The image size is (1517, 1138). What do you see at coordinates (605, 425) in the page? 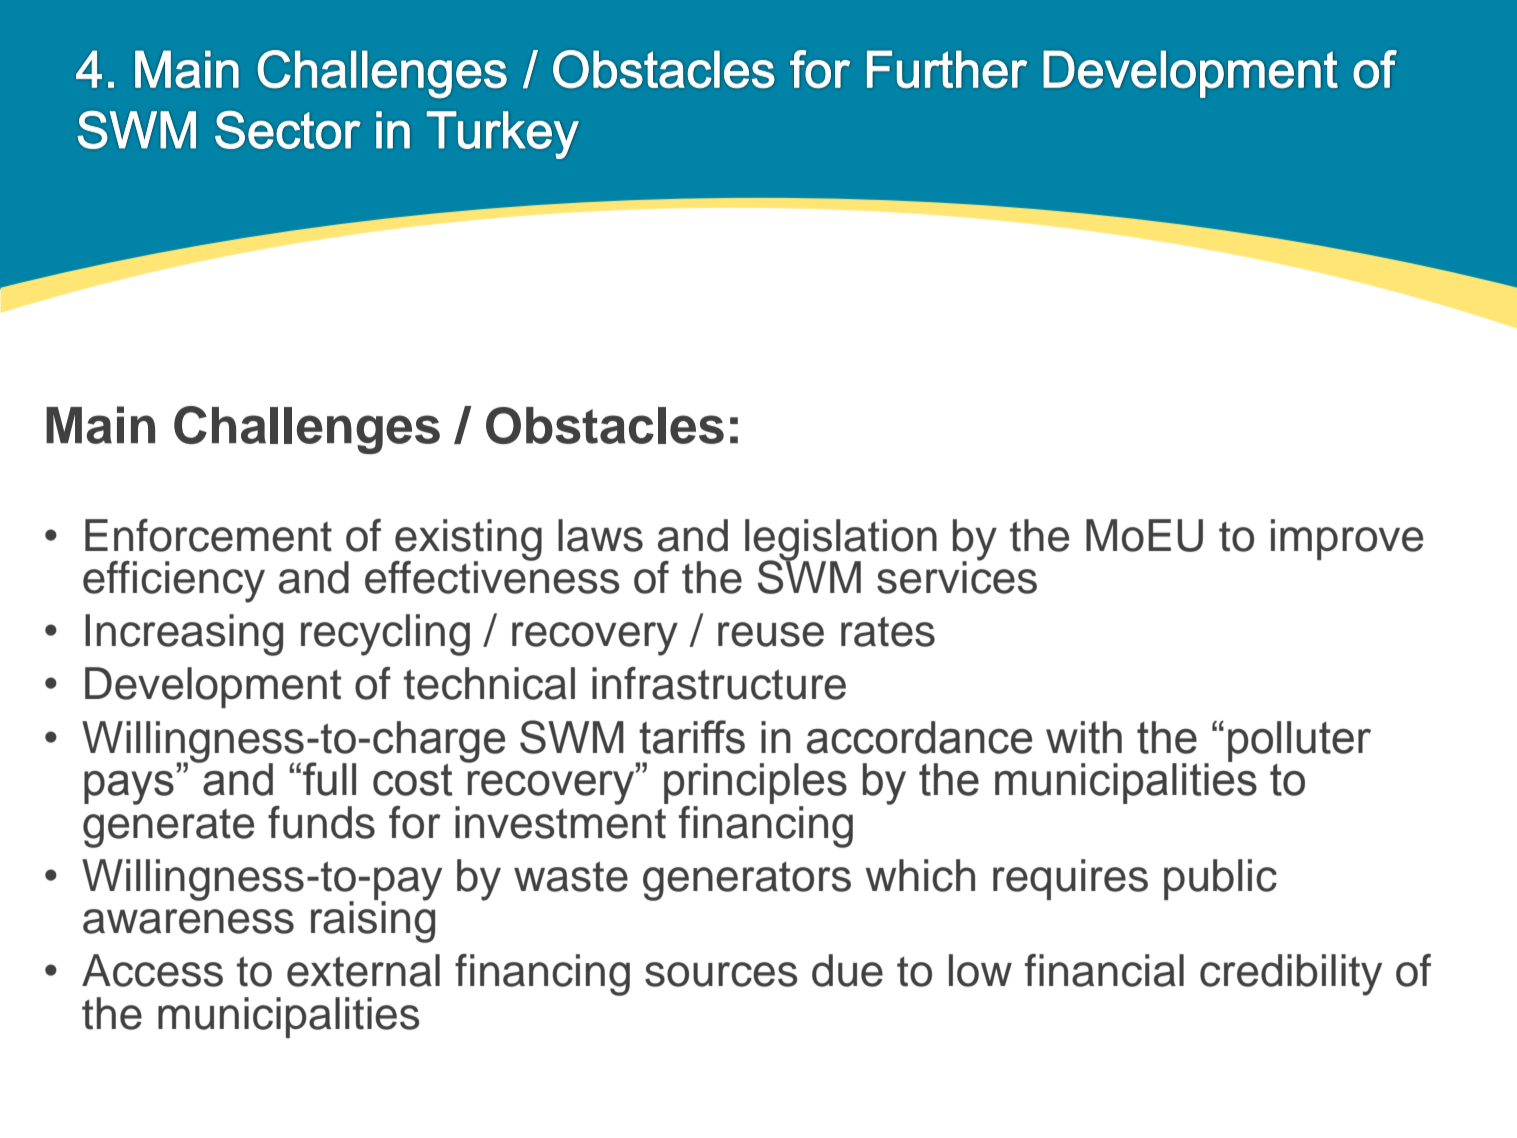
I see `Obstacles` at bounding box center [605, 425].
